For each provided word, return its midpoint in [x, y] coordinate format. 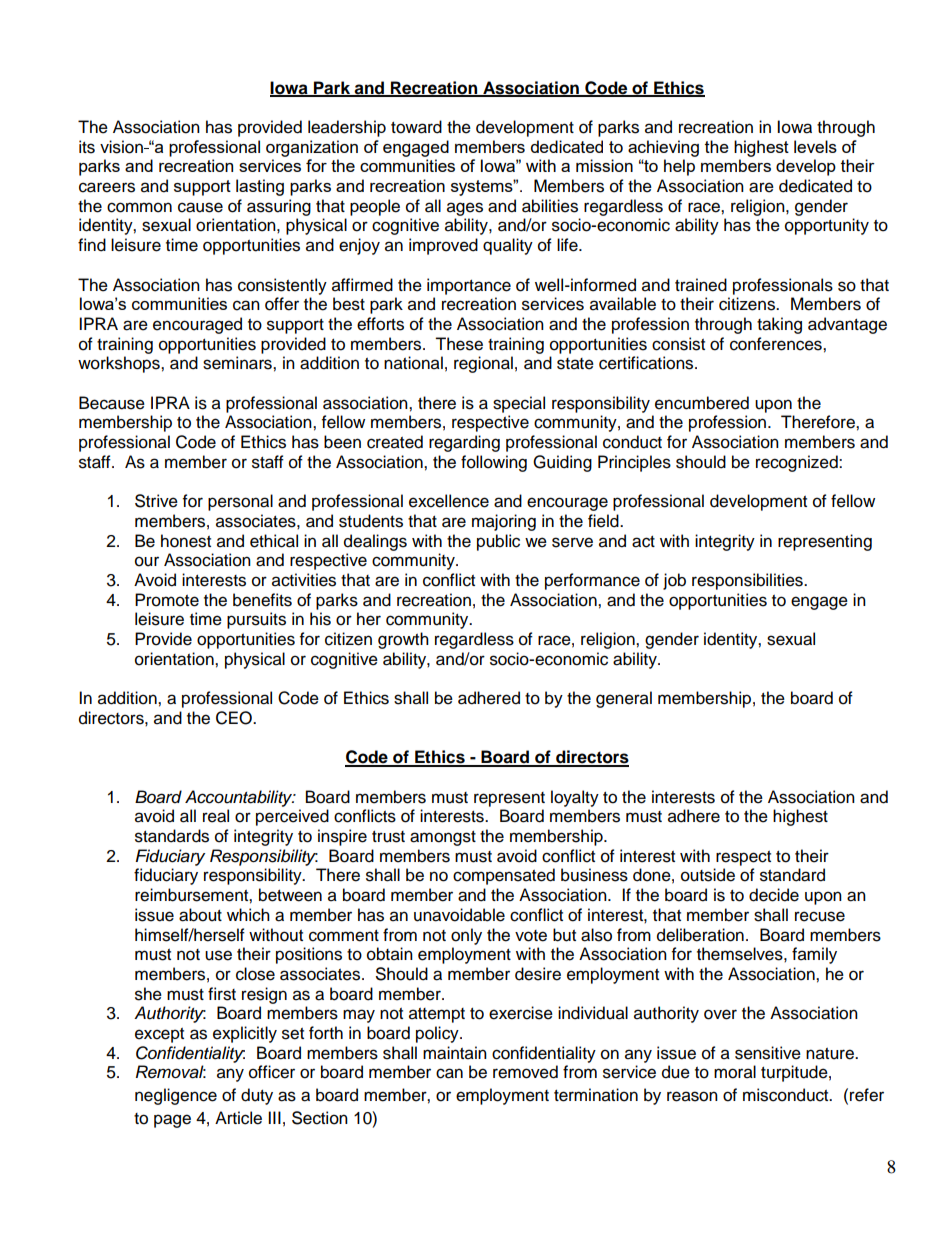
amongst [443, 838]
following [494, 463]
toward [416, 127]
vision [122, 147]
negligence [176, 1096]
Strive [156, 501]
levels [815, 146]
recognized [798, 463]
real [216, 816]
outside [708, 875]
